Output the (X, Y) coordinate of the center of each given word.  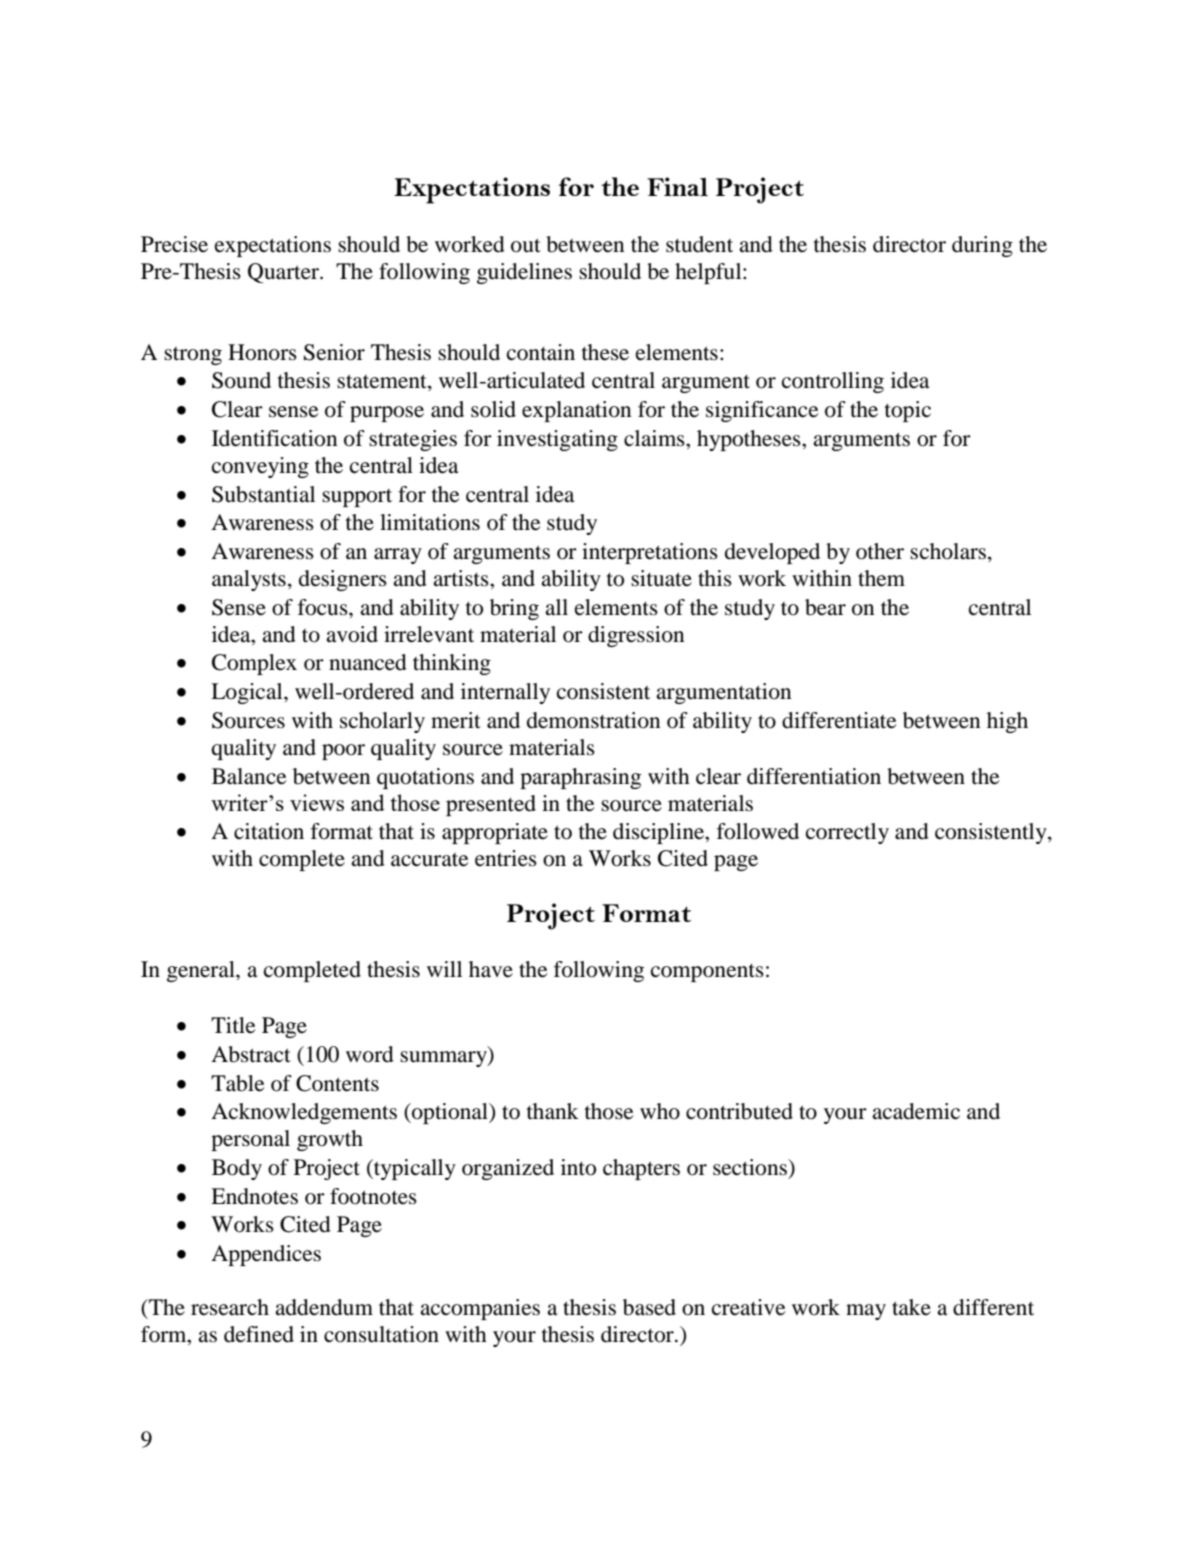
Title (233, 1025)
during (982, 246)
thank (553, 1111)
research (230, 1307)
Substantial (263, 494)
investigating (557, 440)
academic (916, 1111)
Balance (249, 776)
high (1007, 722)
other (880, 551)
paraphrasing (580, 778)
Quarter (284, 273)
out (526, 245)
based (649, 1307)
